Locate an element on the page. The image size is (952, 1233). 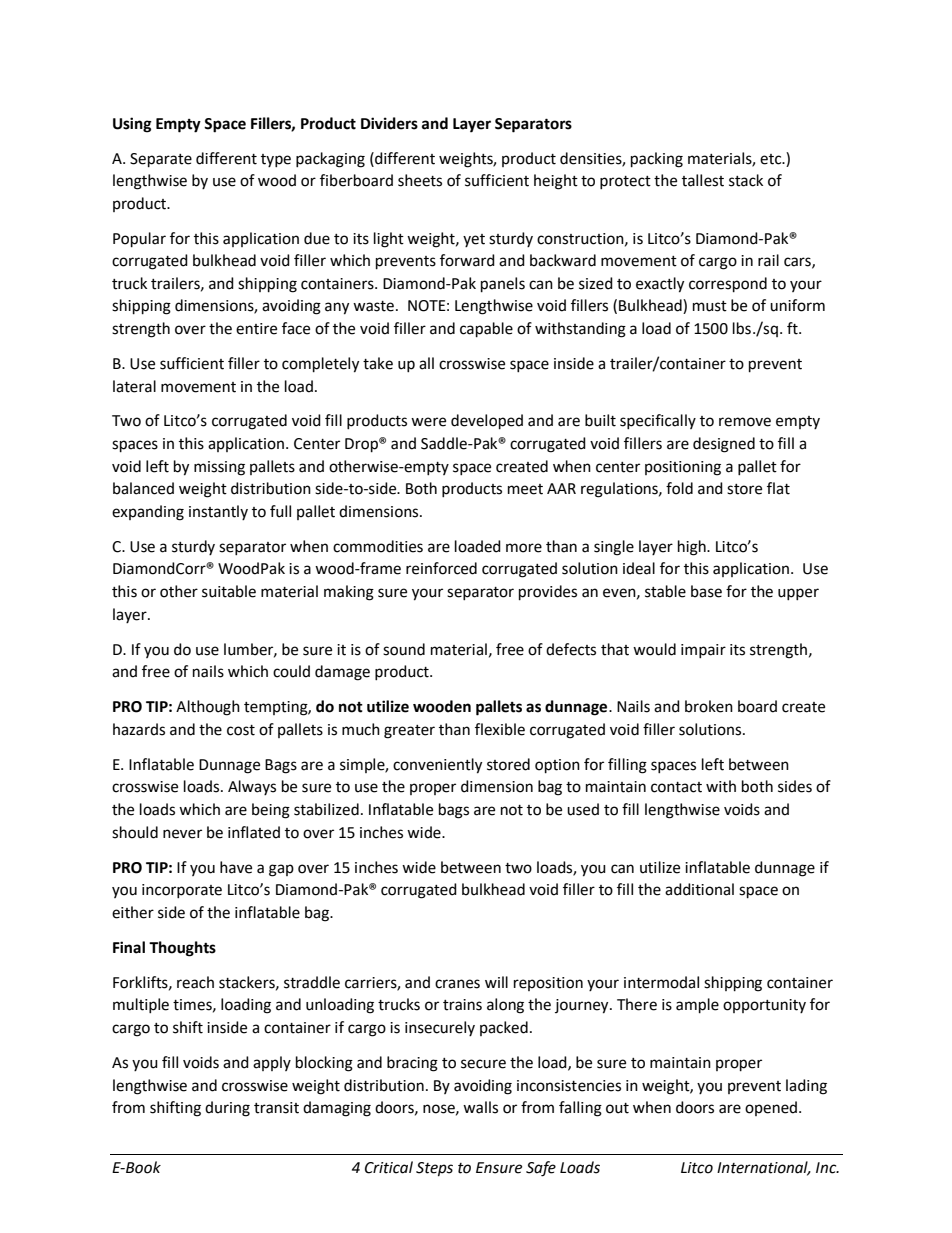
incorporate is located at coordinates (182, 891).
